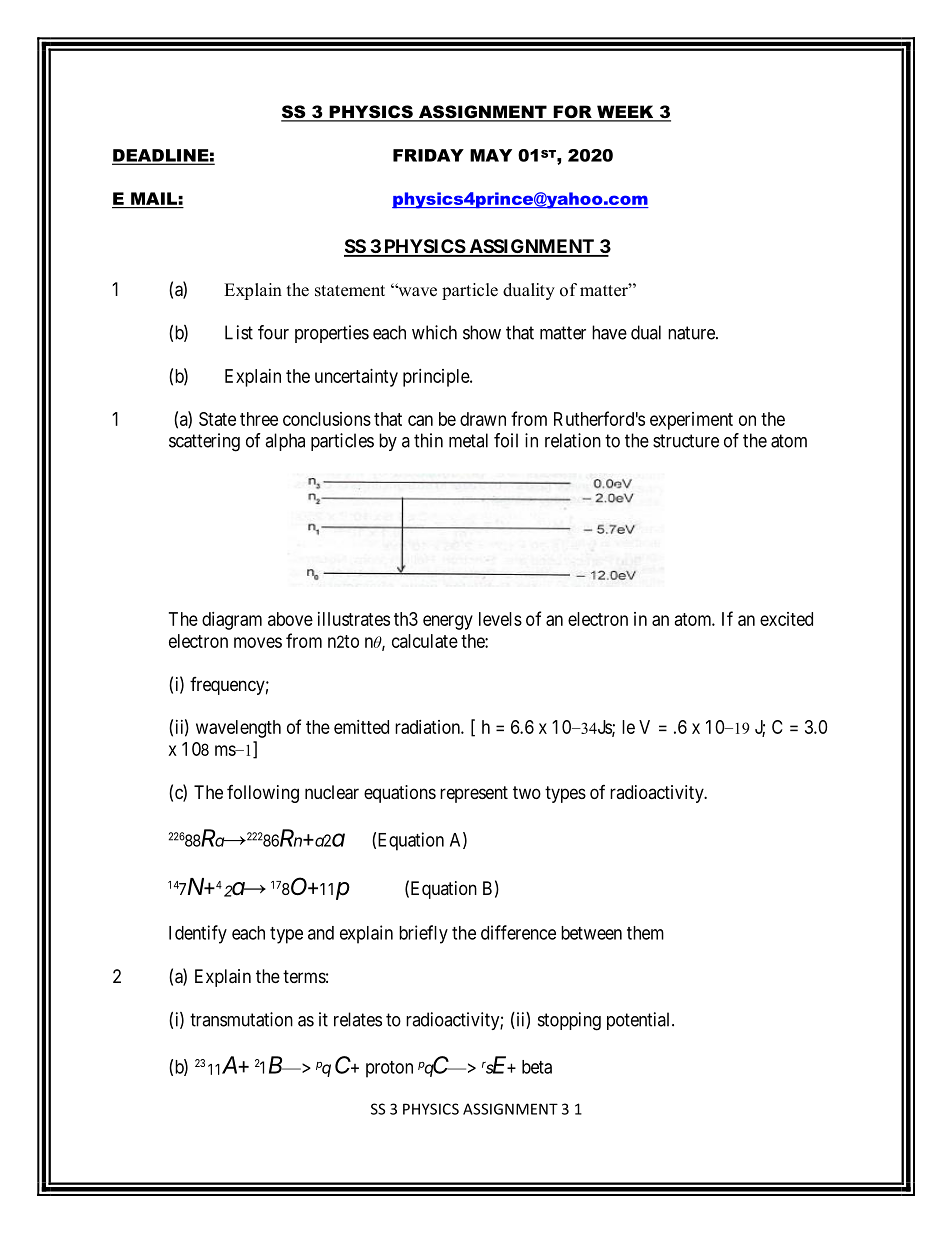 This screenshot has height=1233, width=952. What do you see at coordinates (491, 155) in the screenshot?
I see `MAY` at bounding box center [491, 155].
